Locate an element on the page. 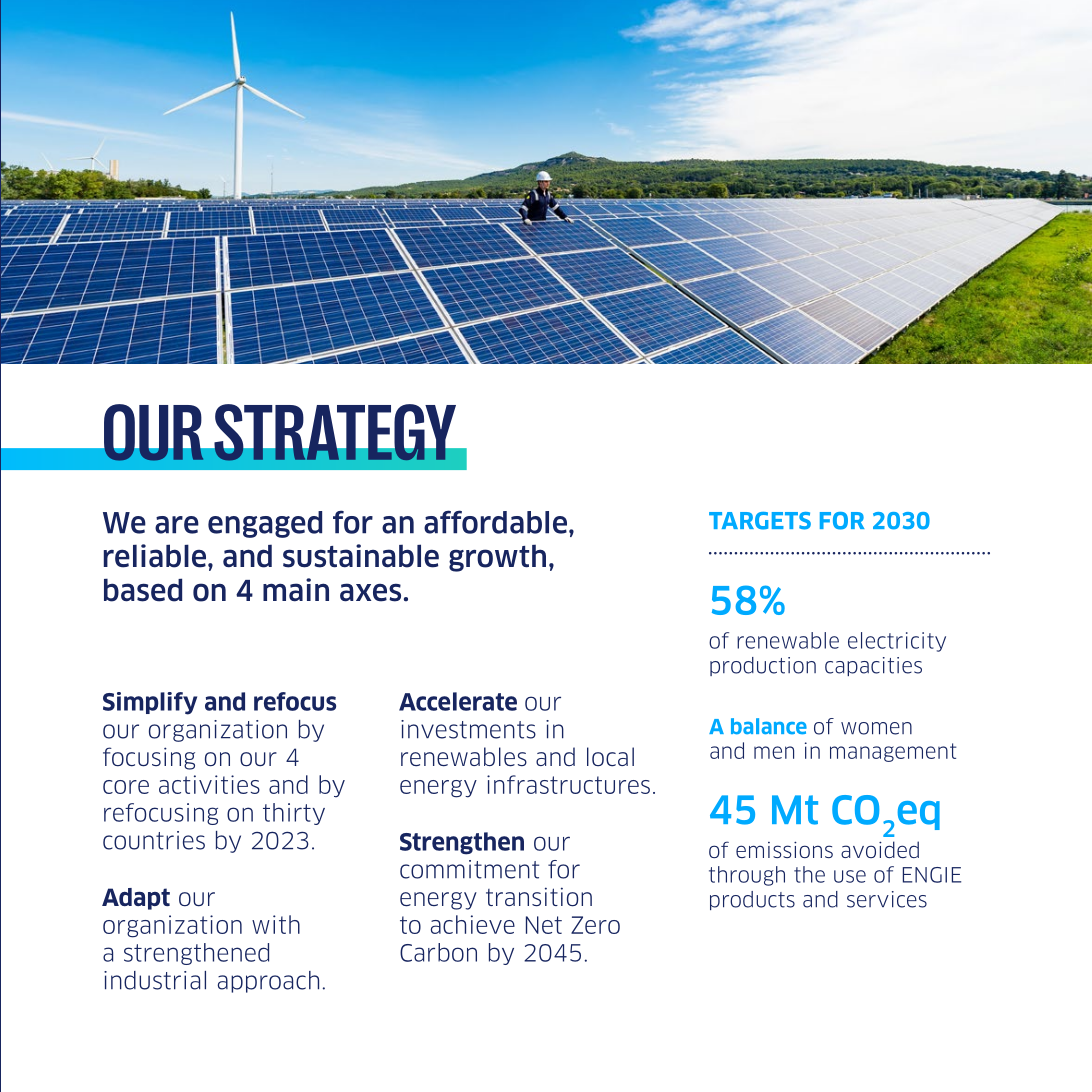  commitment is located at coordinates (469, 869).
